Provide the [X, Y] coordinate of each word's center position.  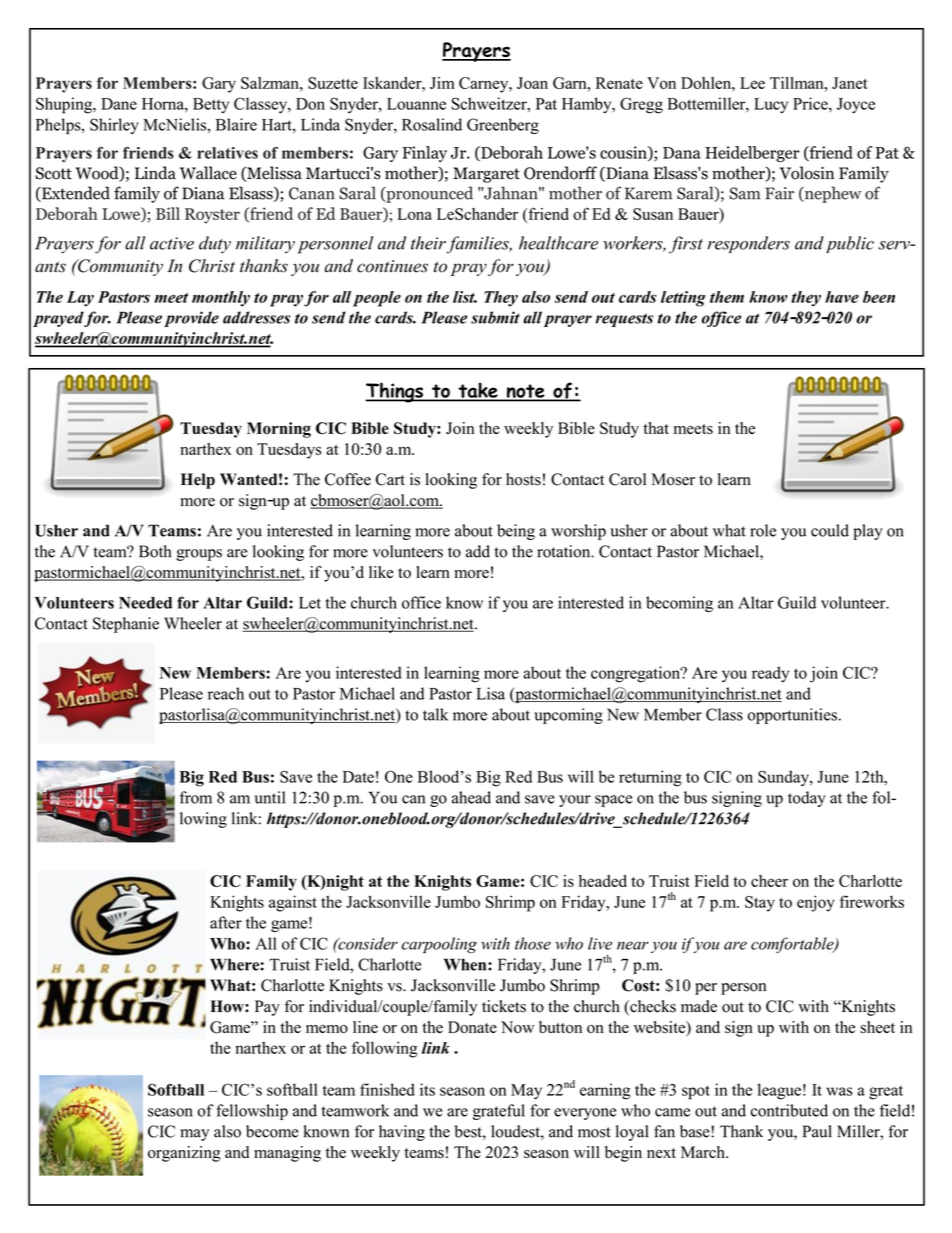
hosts [523, 479]
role [763, 530]
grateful [499, 1112]
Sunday [784, 778]
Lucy [771, 105]
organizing [184, 1154]
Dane [119, 104]
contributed [789, 1110]
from [196, 797]
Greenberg [503, 126]
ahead [471, 797]
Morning [279, 430]
